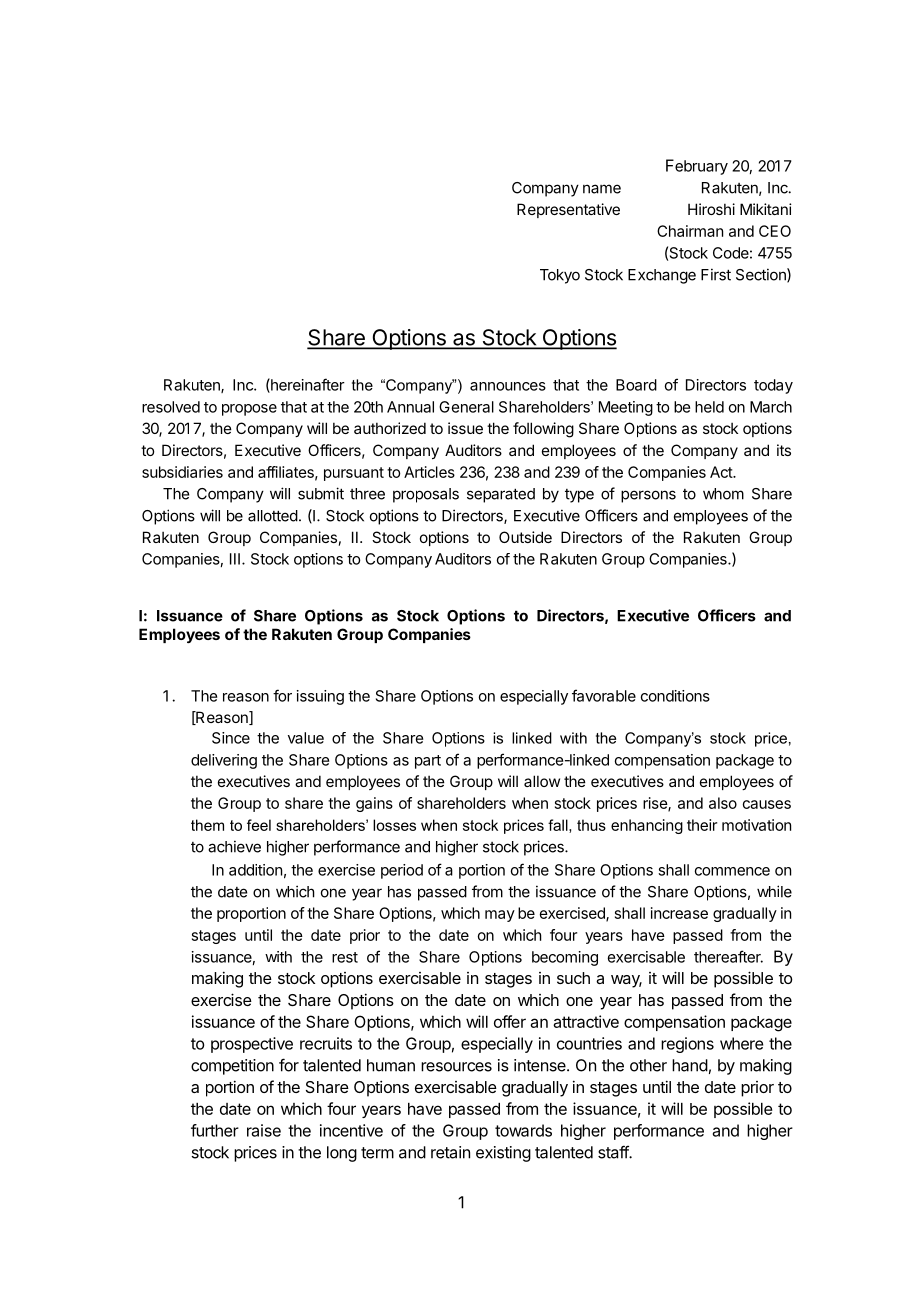  What do you see at coordinates (711, 209) in the document?
I see `Hiroshi` at bounding box center [711, 209].
